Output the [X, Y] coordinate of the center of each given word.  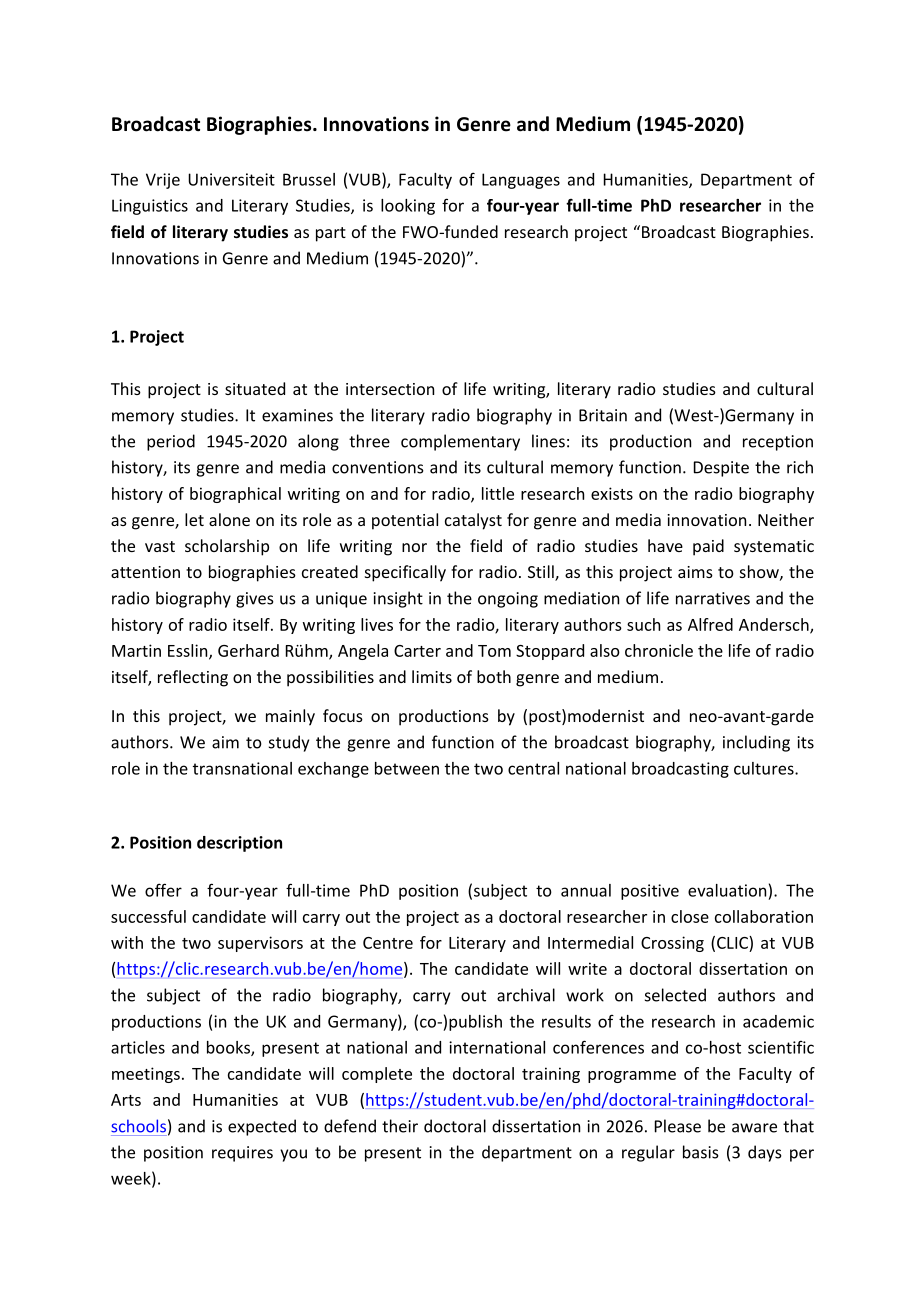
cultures [765, 768]
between [407, 768]
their [400, 1126]
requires [242, 1154]
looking [408, 207]
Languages [521, 181]
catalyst [473, 521]
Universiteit [231, 179]
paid [708, 547]
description [239, 844]
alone [229, 519]
